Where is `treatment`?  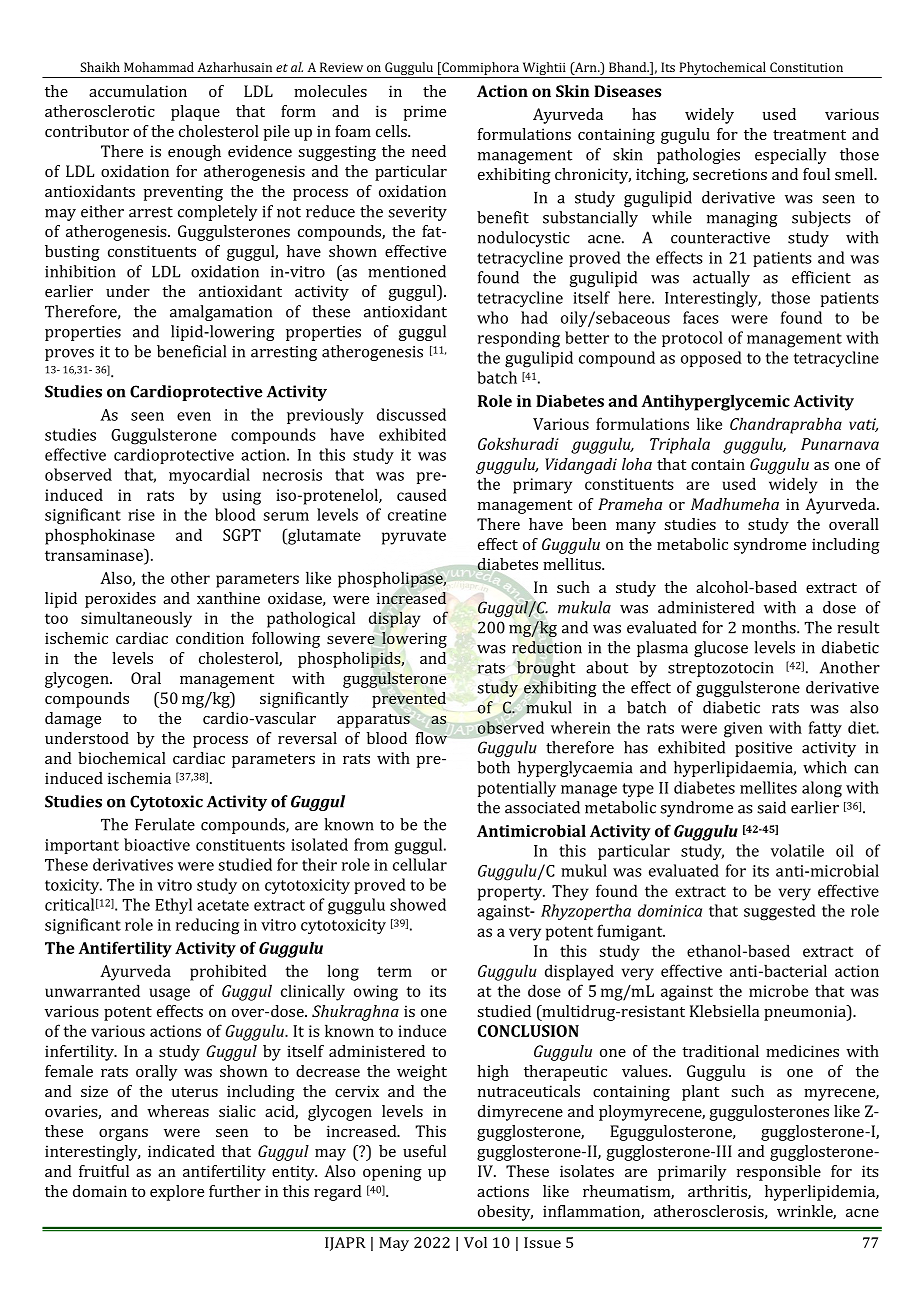
treatment is located at coordinates (809, 135).
